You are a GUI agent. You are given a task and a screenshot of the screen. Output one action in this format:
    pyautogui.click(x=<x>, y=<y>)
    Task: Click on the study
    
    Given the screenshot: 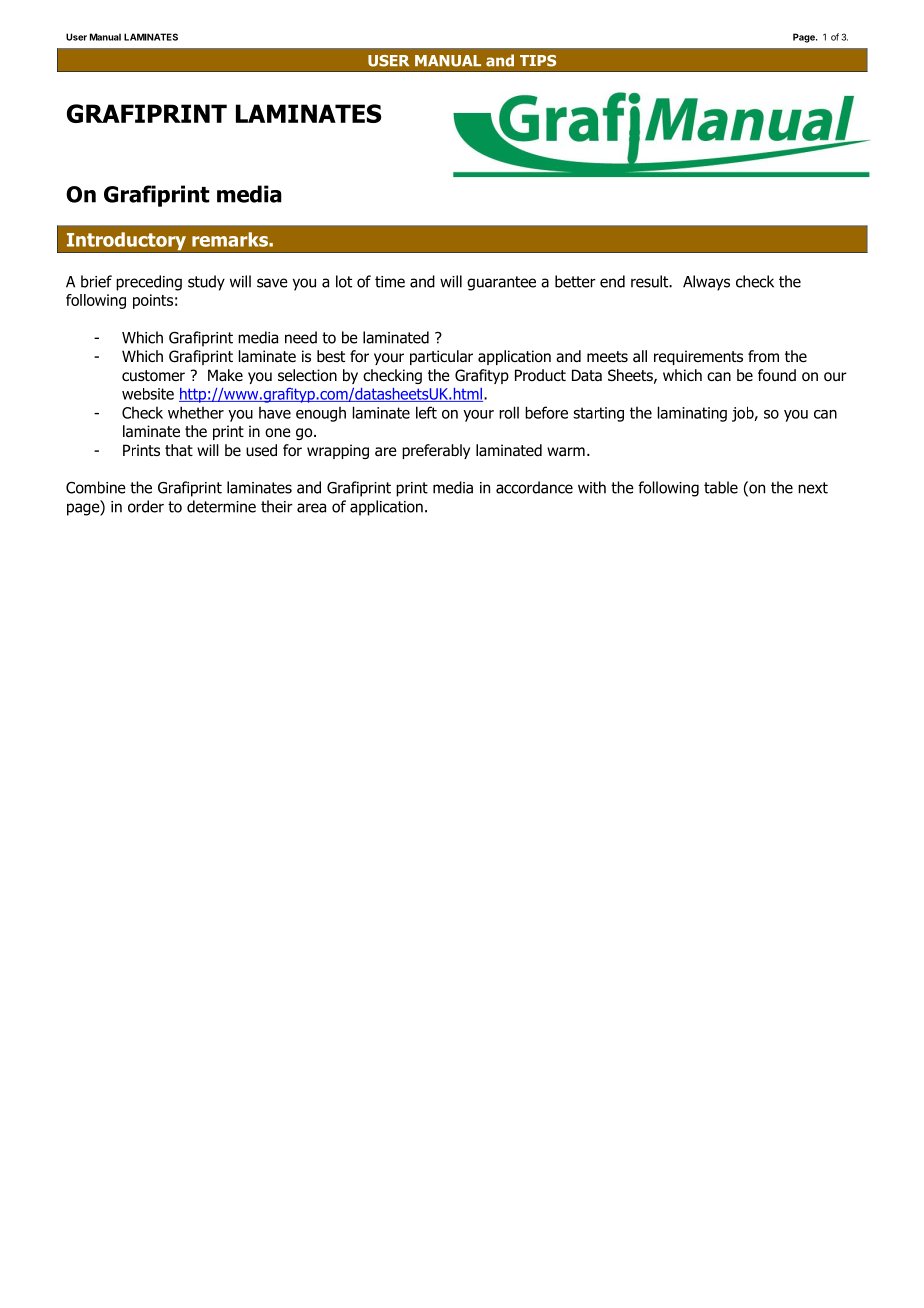 What is the action you would take?
    pyautogui.click(x=206, y=283)
